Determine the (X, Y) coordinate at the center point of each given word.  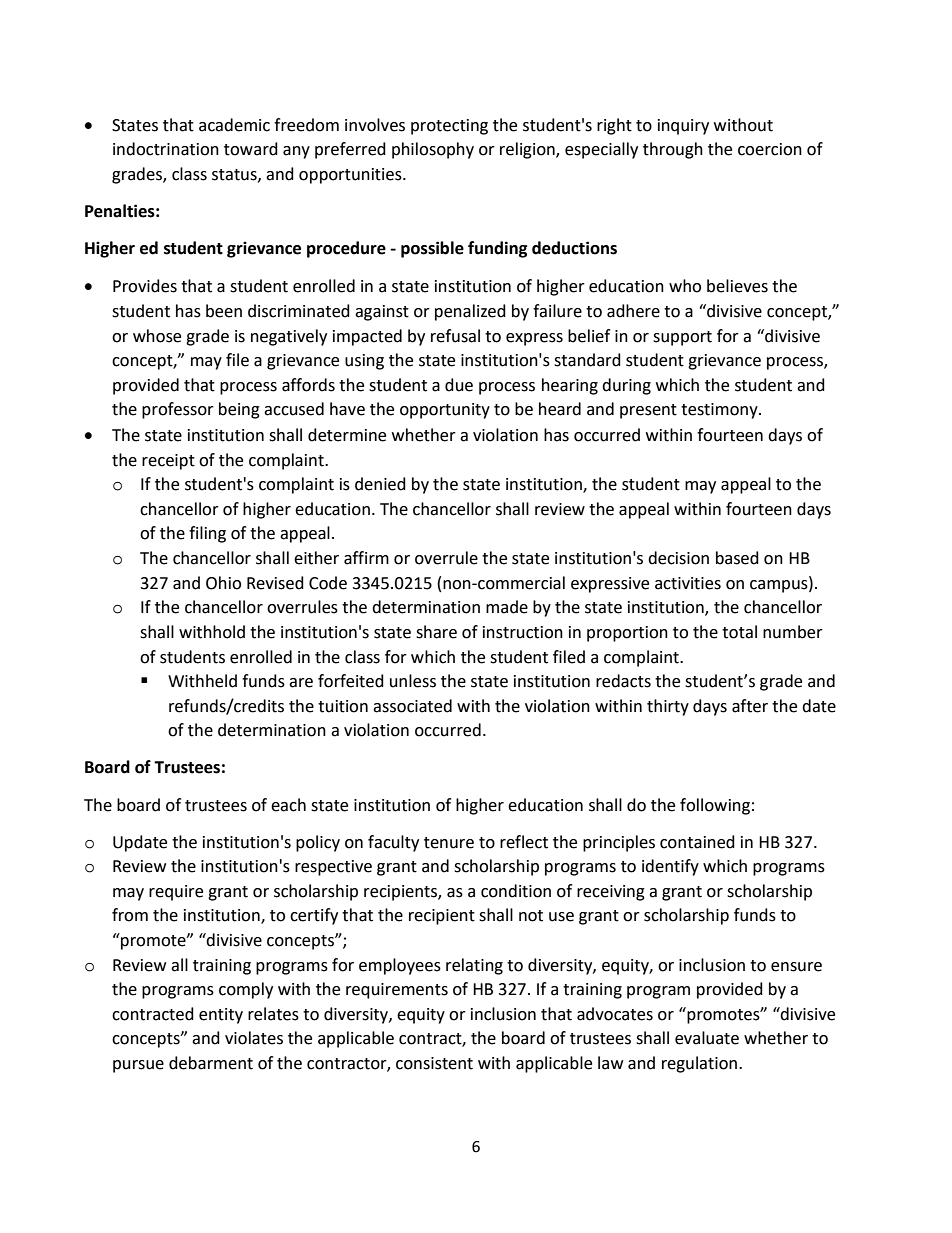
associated (412, 706)
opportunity (445, 411)
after (750, 706)
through (673, 150)
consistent (434, 1063)
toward (251, 149)
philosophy (433, 150)
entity (221, 1016)
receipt (168, 462)
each (288, 805)
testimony (720, 411)
